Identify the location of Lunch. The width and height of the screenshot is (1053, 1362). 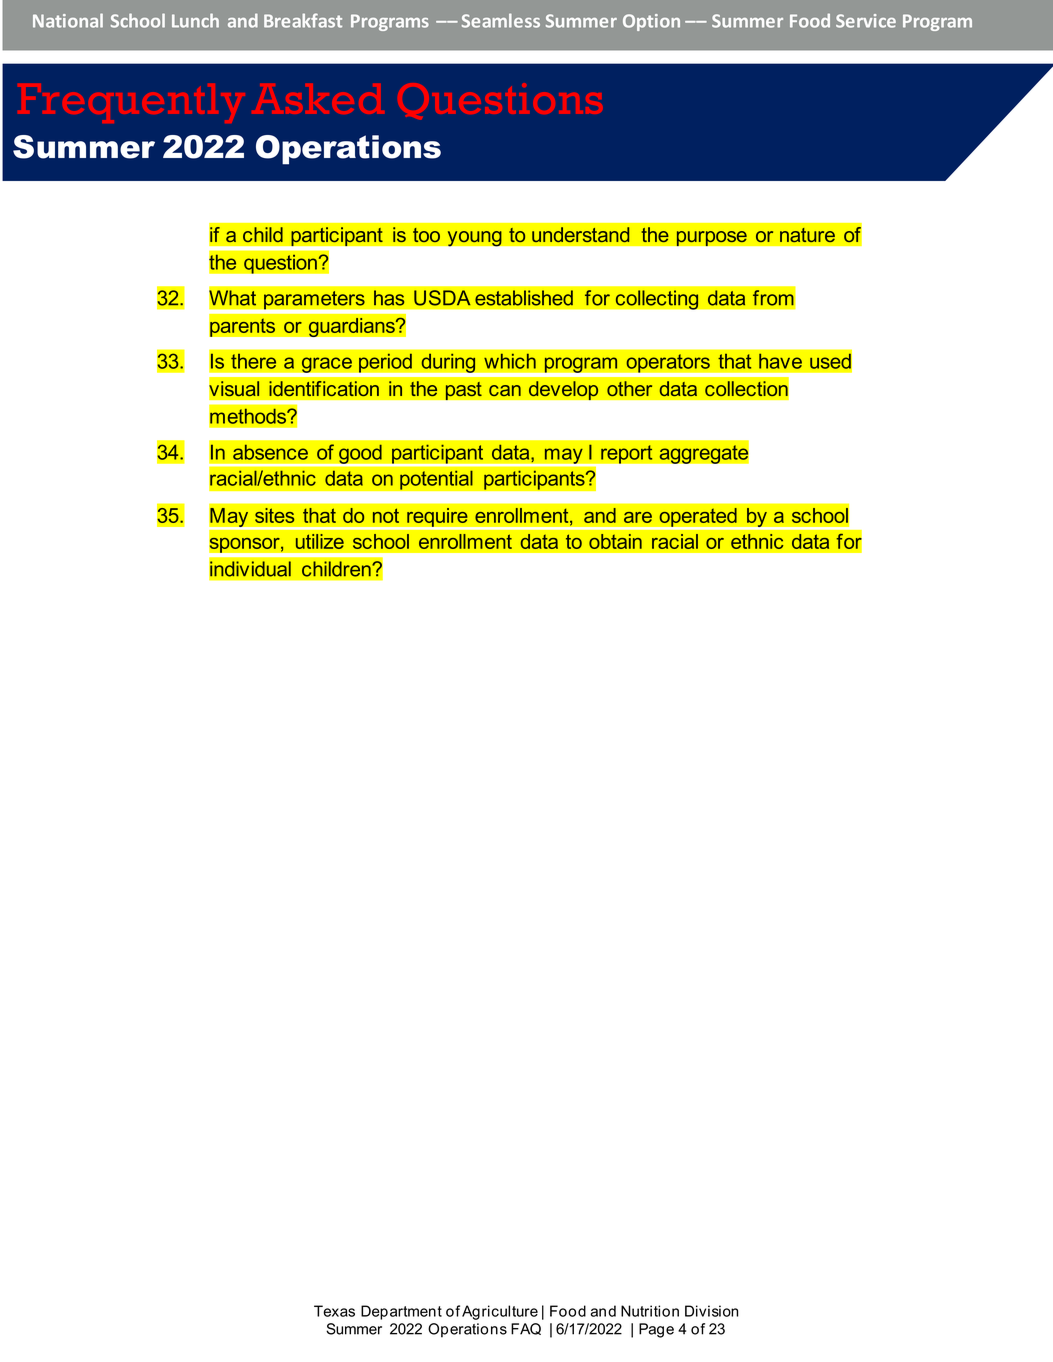
(195, 20).
